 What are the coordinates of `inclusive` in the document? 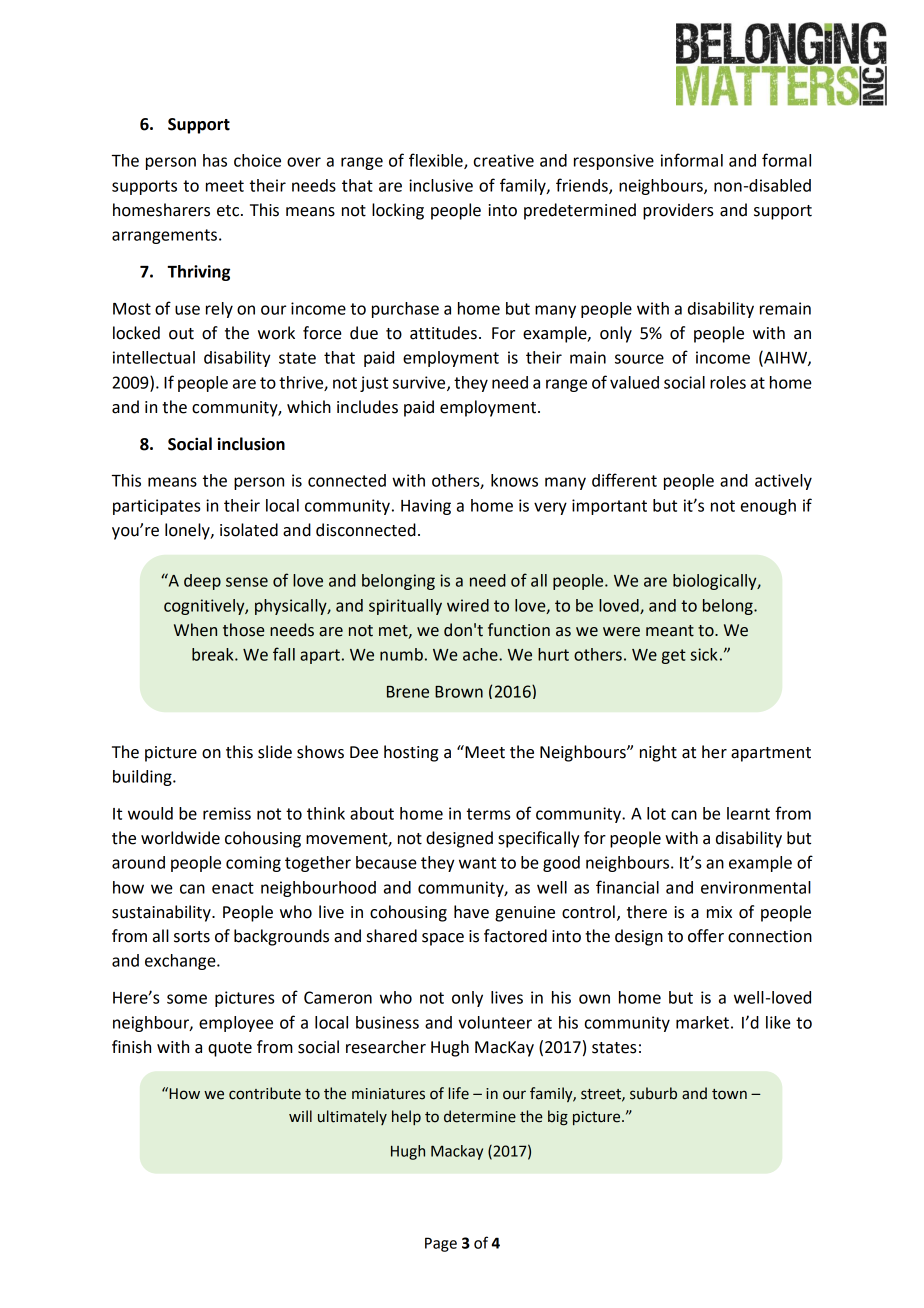 It's located at (441, 185).
